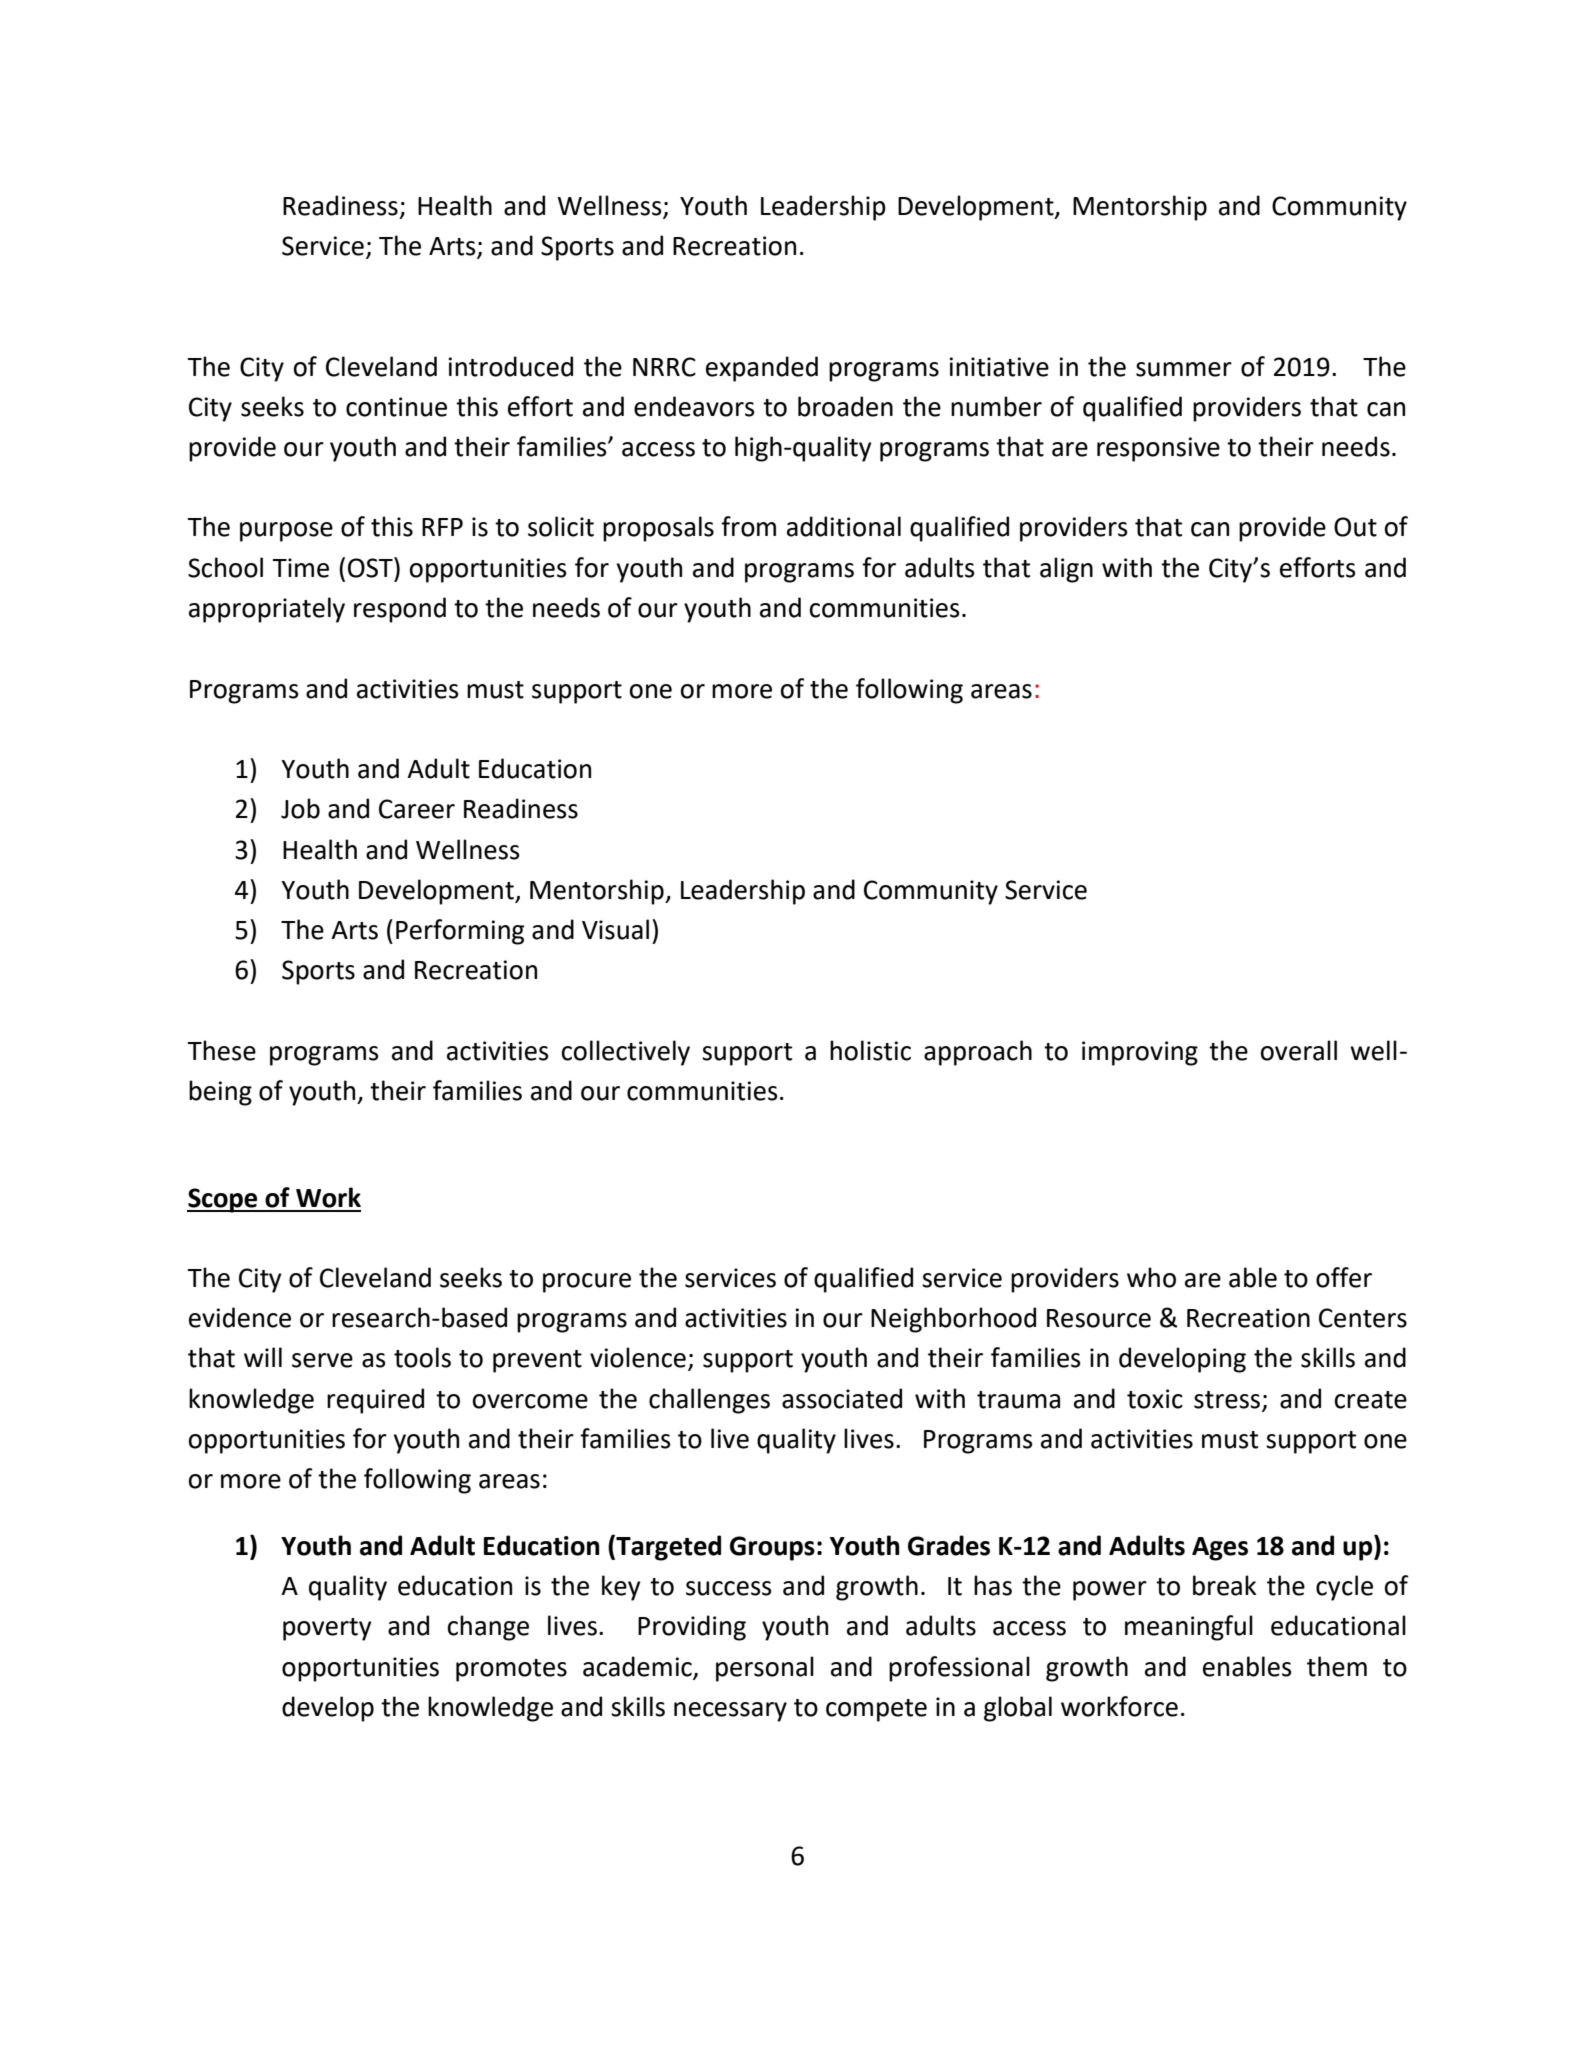  I want to click on summer, so click(1184, 369).
